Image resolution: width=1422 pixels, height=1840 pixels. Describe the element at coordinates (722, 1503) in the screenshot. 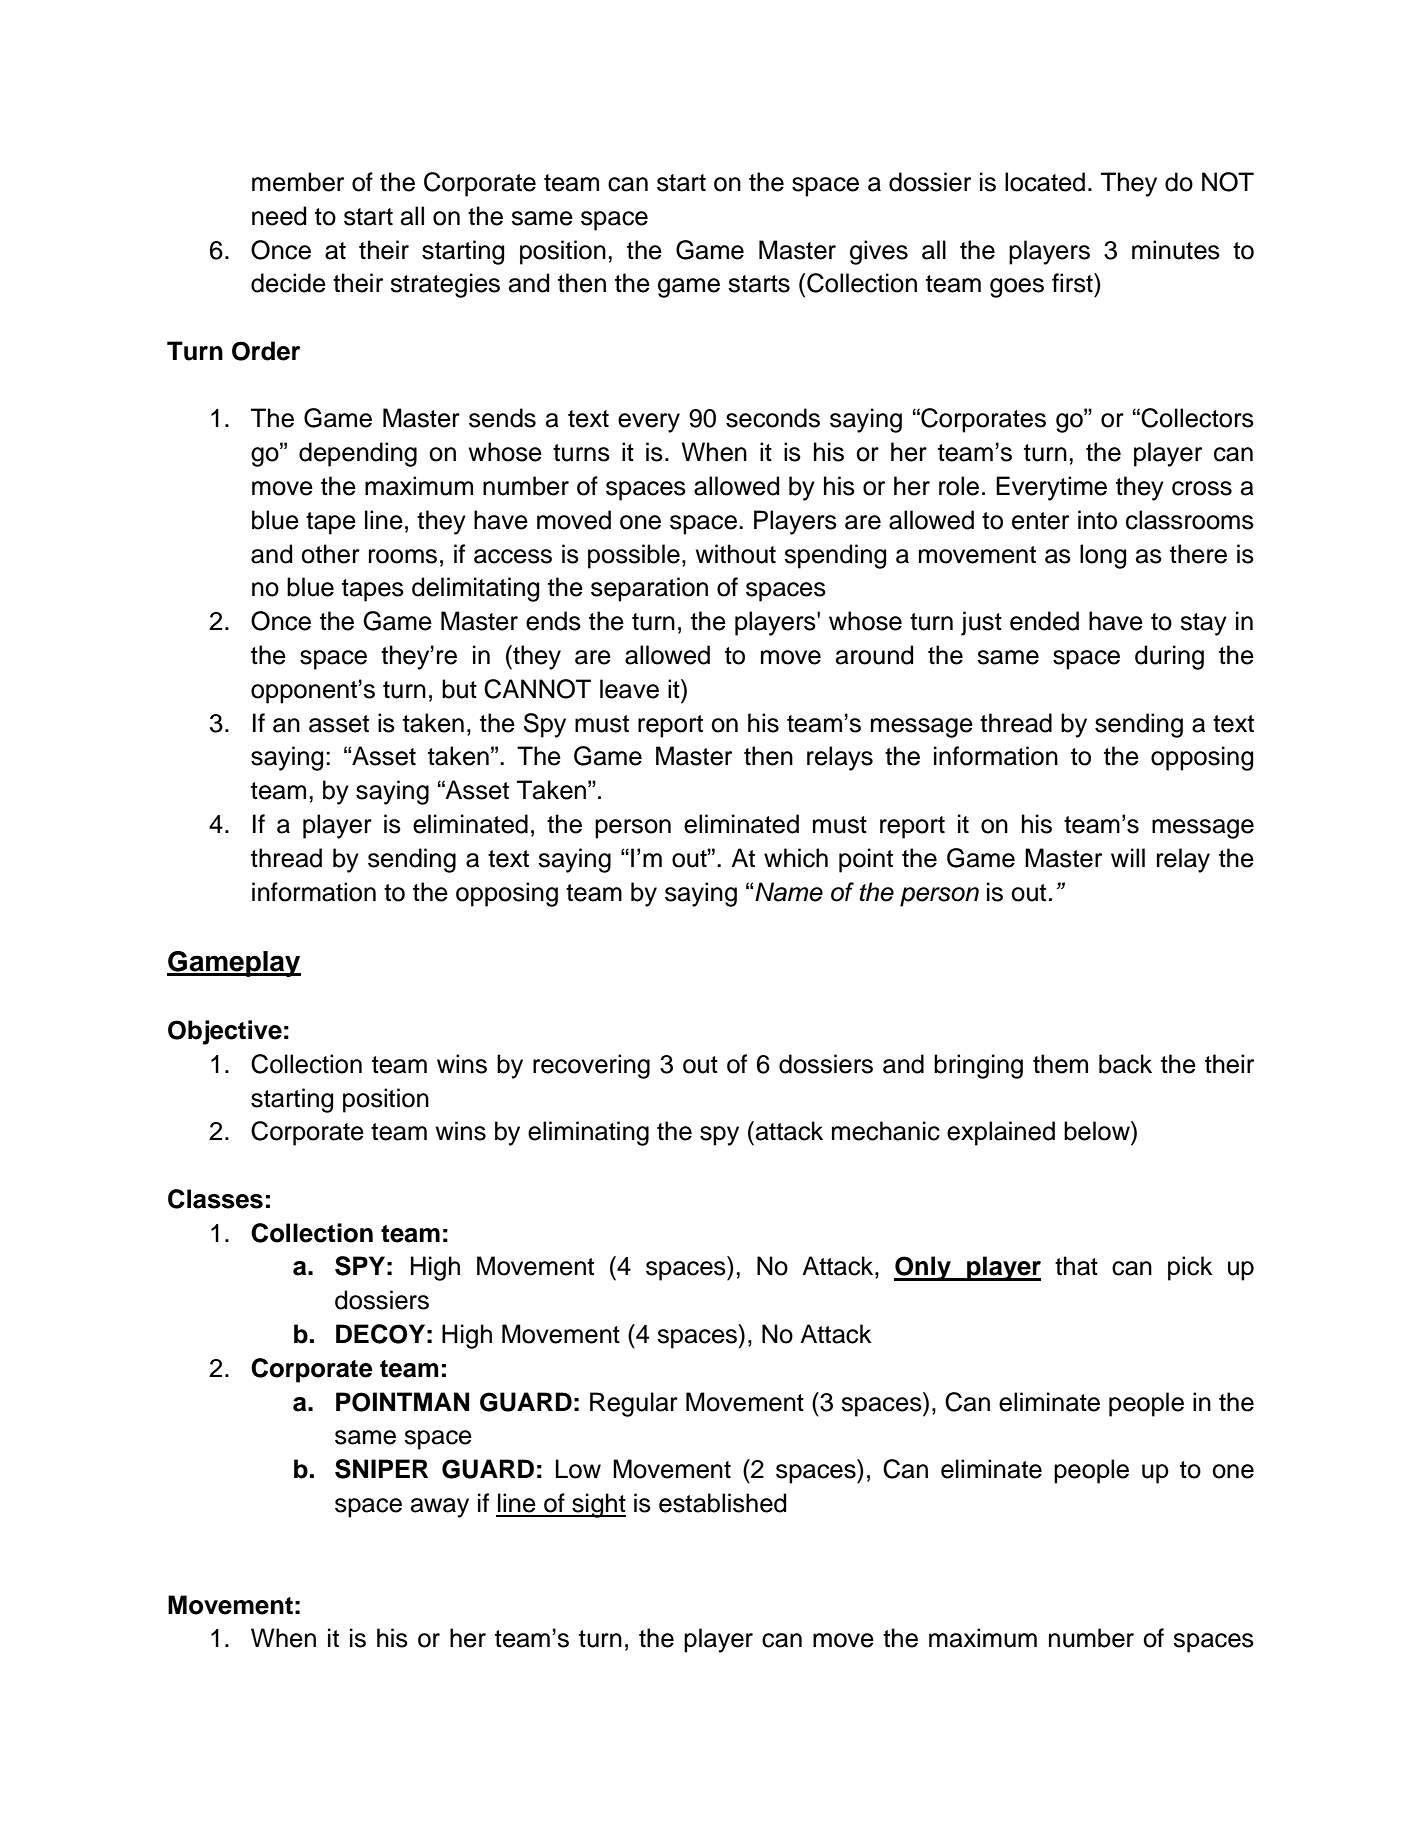

I see `established` at that location.
